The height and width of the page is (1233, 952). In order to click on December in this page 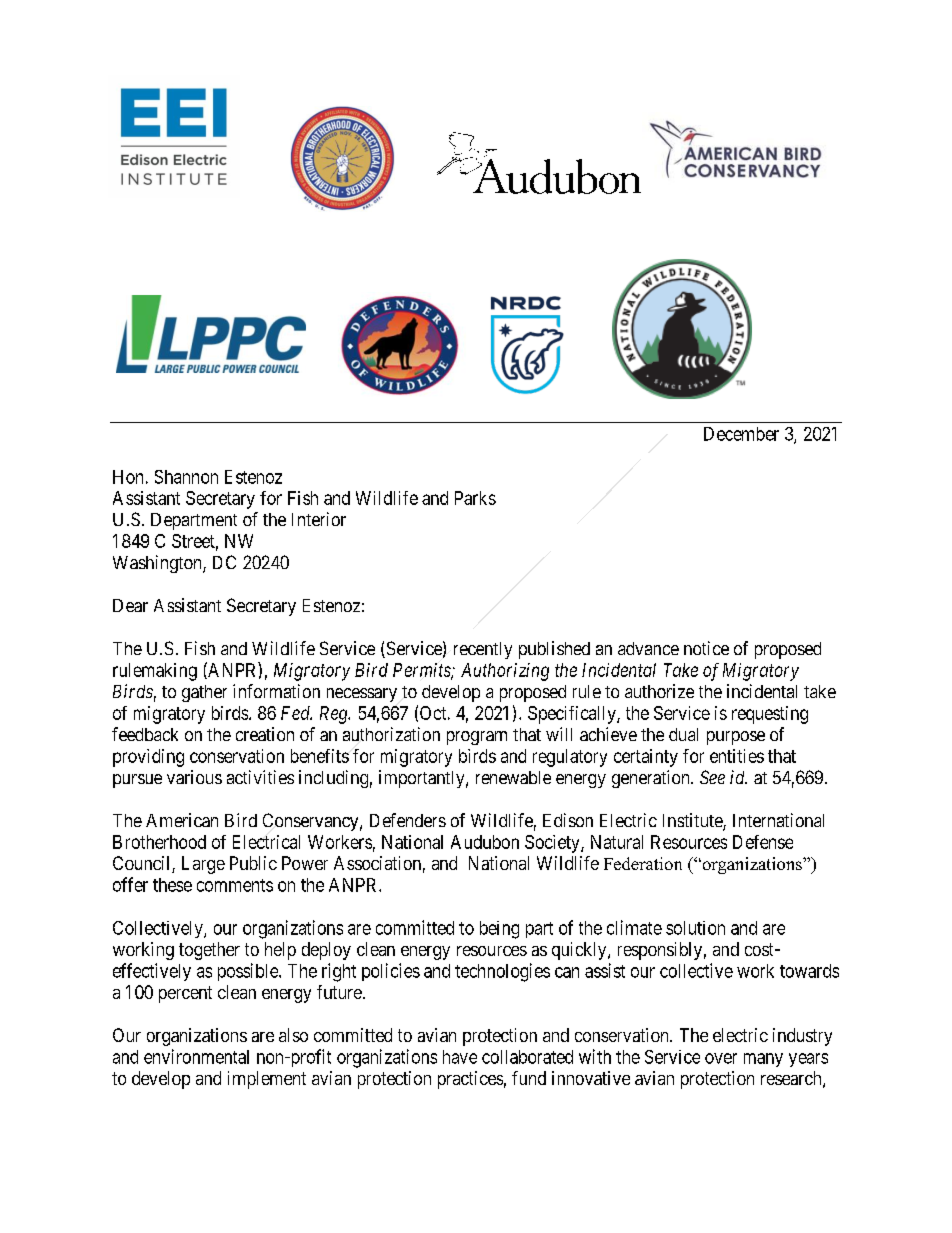, I will do `click(741, 434)`.
